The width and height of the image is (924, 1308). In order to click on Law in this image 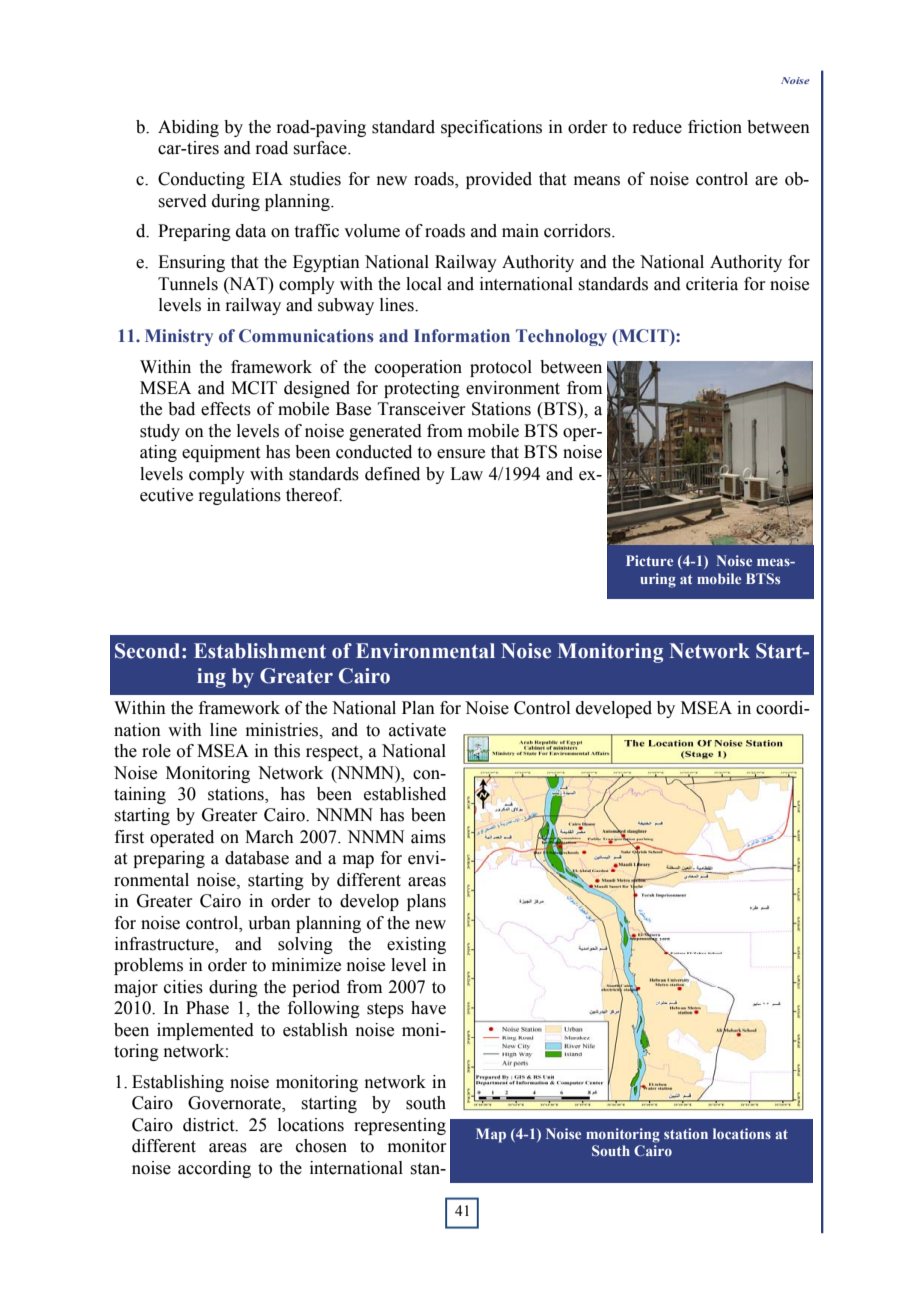, I will do `click(466, 474)`.
